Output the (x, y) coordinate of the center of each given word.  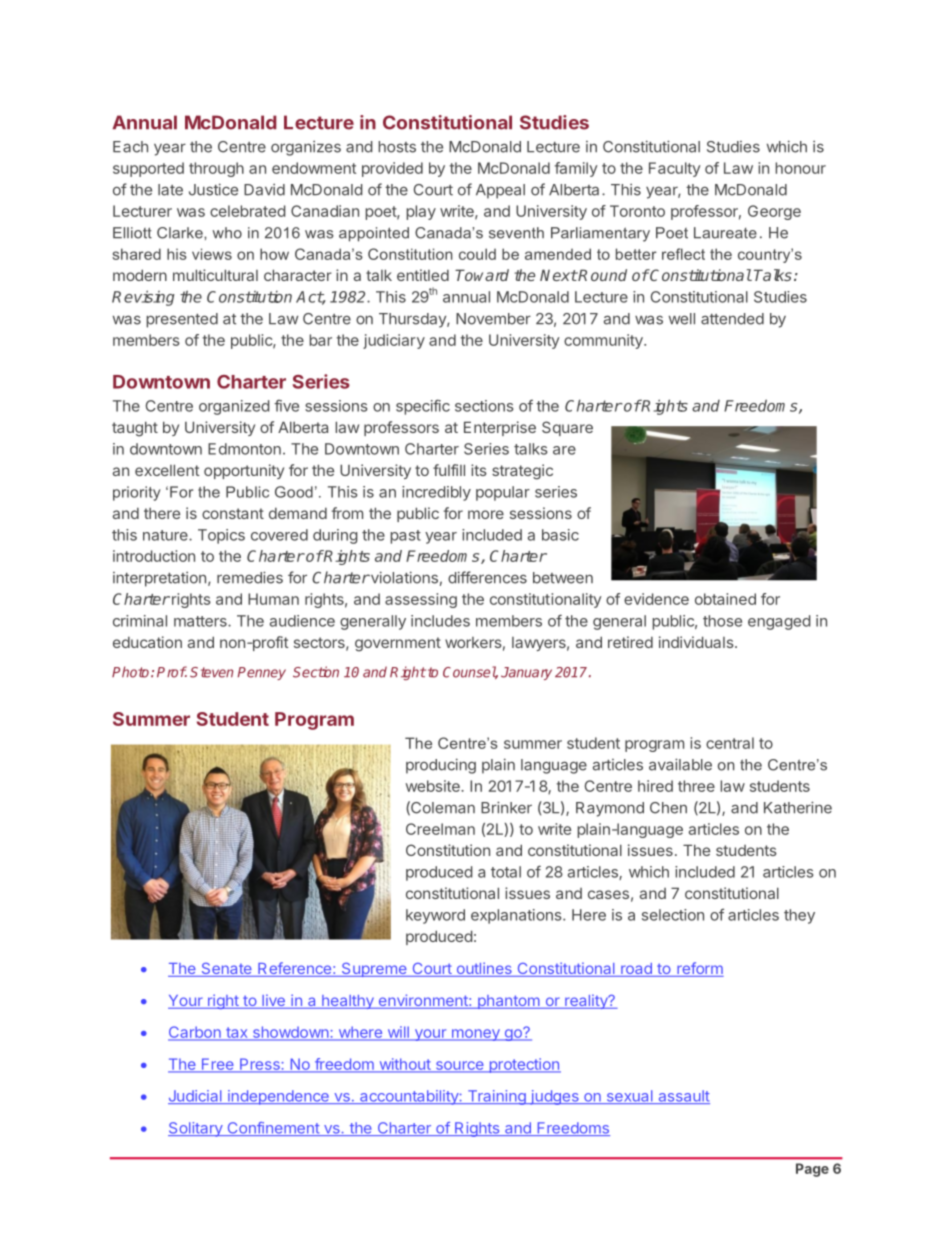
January (526, 673)
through (216, 169)
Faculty (675, 169)
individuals (697, 642)
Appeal (500, 191)
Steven (211, 672)
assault (683, 1097)
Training (496, 1097)
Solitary (196, 1129)
